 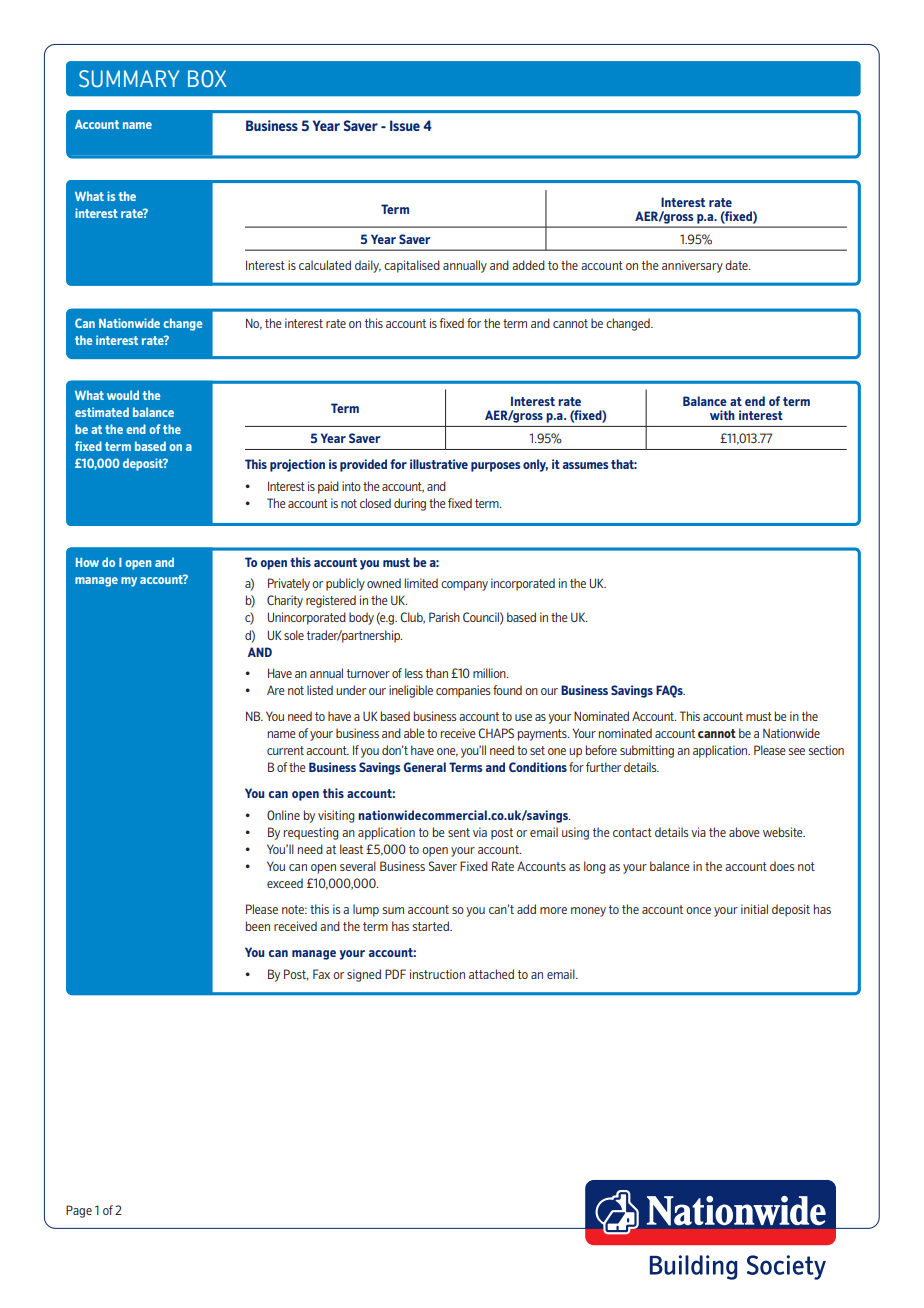 I want to click on Page, so click(x=79, y=1211).
